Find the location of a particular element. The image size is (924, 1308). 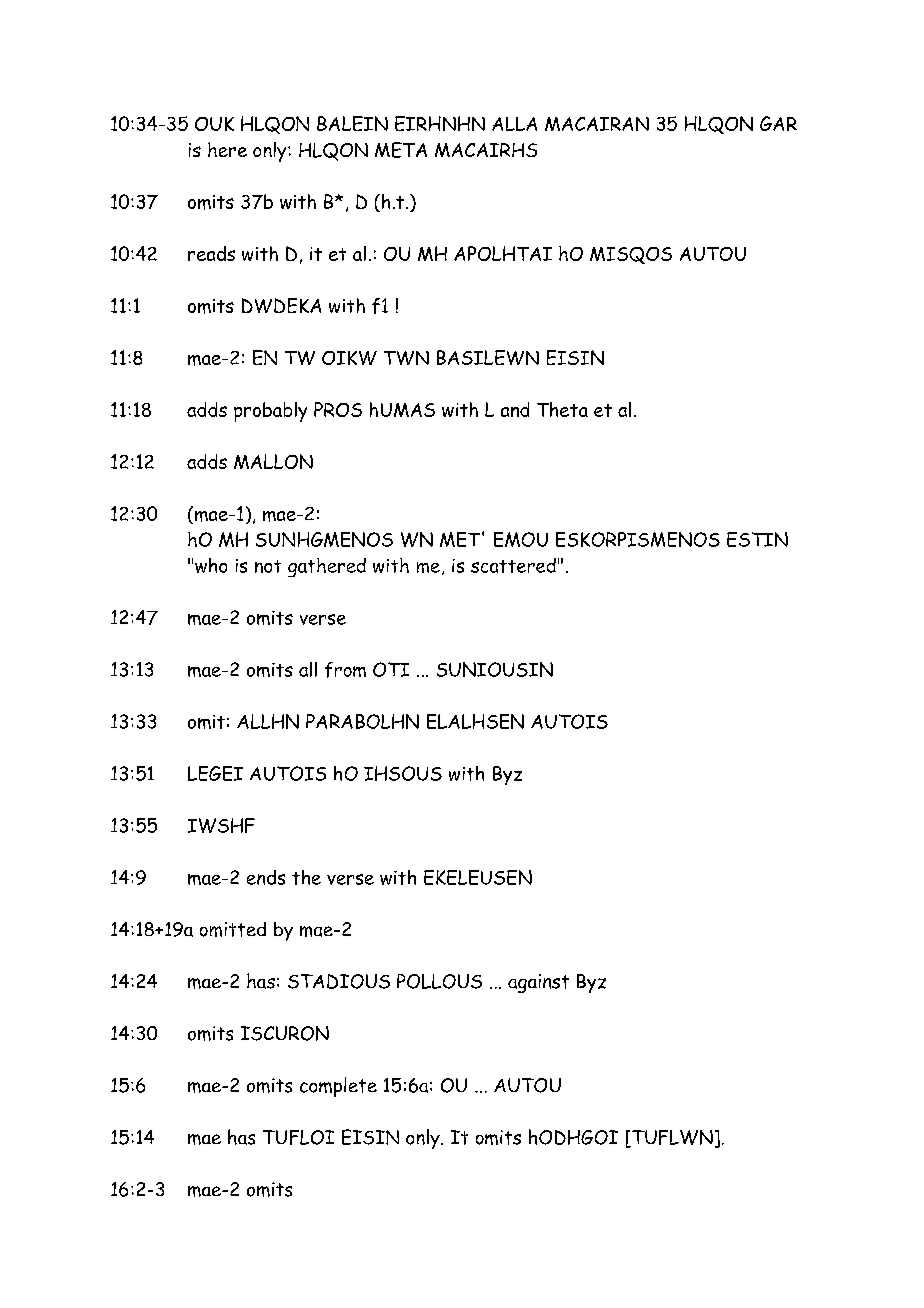

from is located at coordinates (345, 670).
